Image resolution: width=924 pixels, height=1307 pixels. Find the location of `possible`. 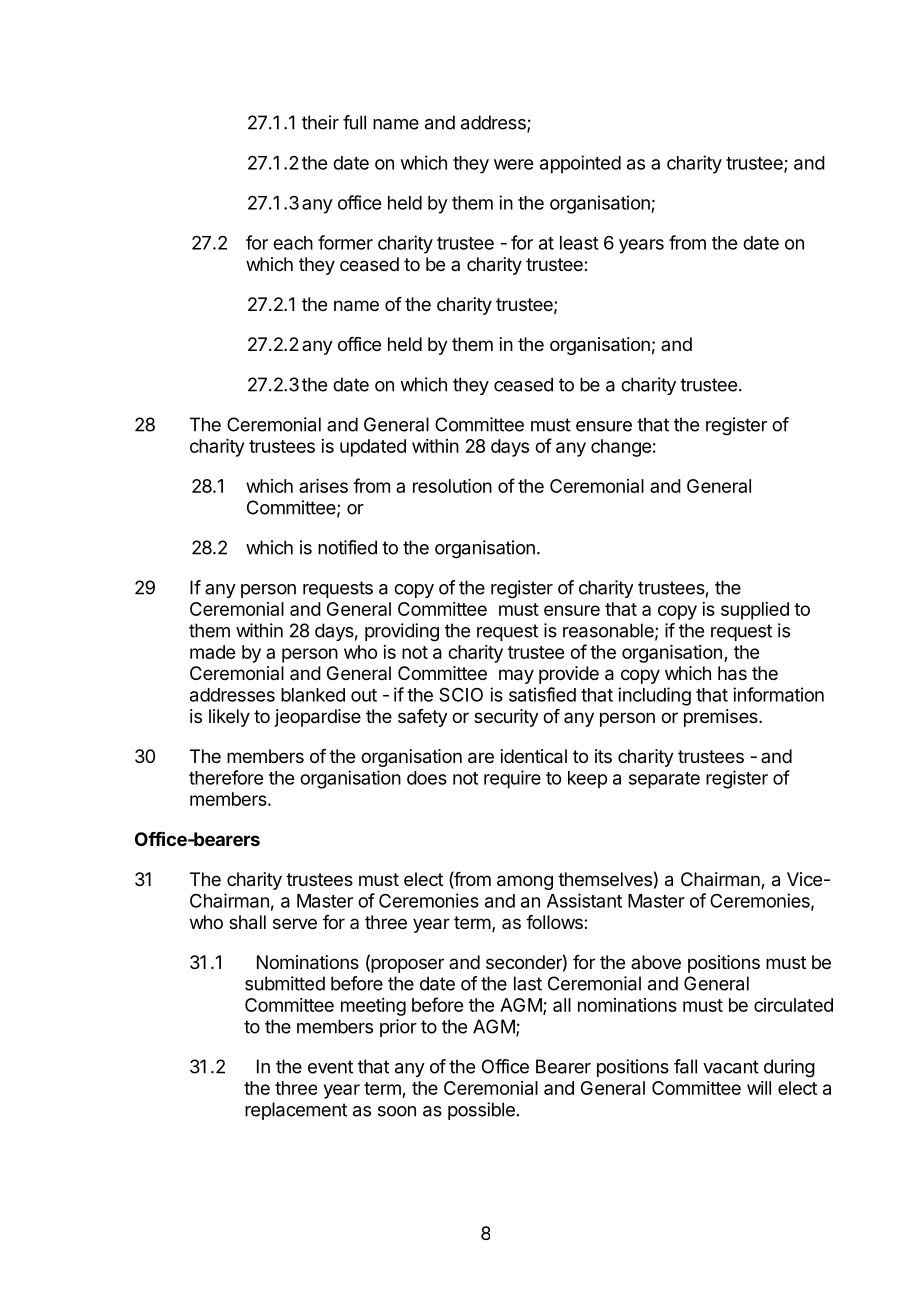

possible is located at coordinates (481, 1111).
